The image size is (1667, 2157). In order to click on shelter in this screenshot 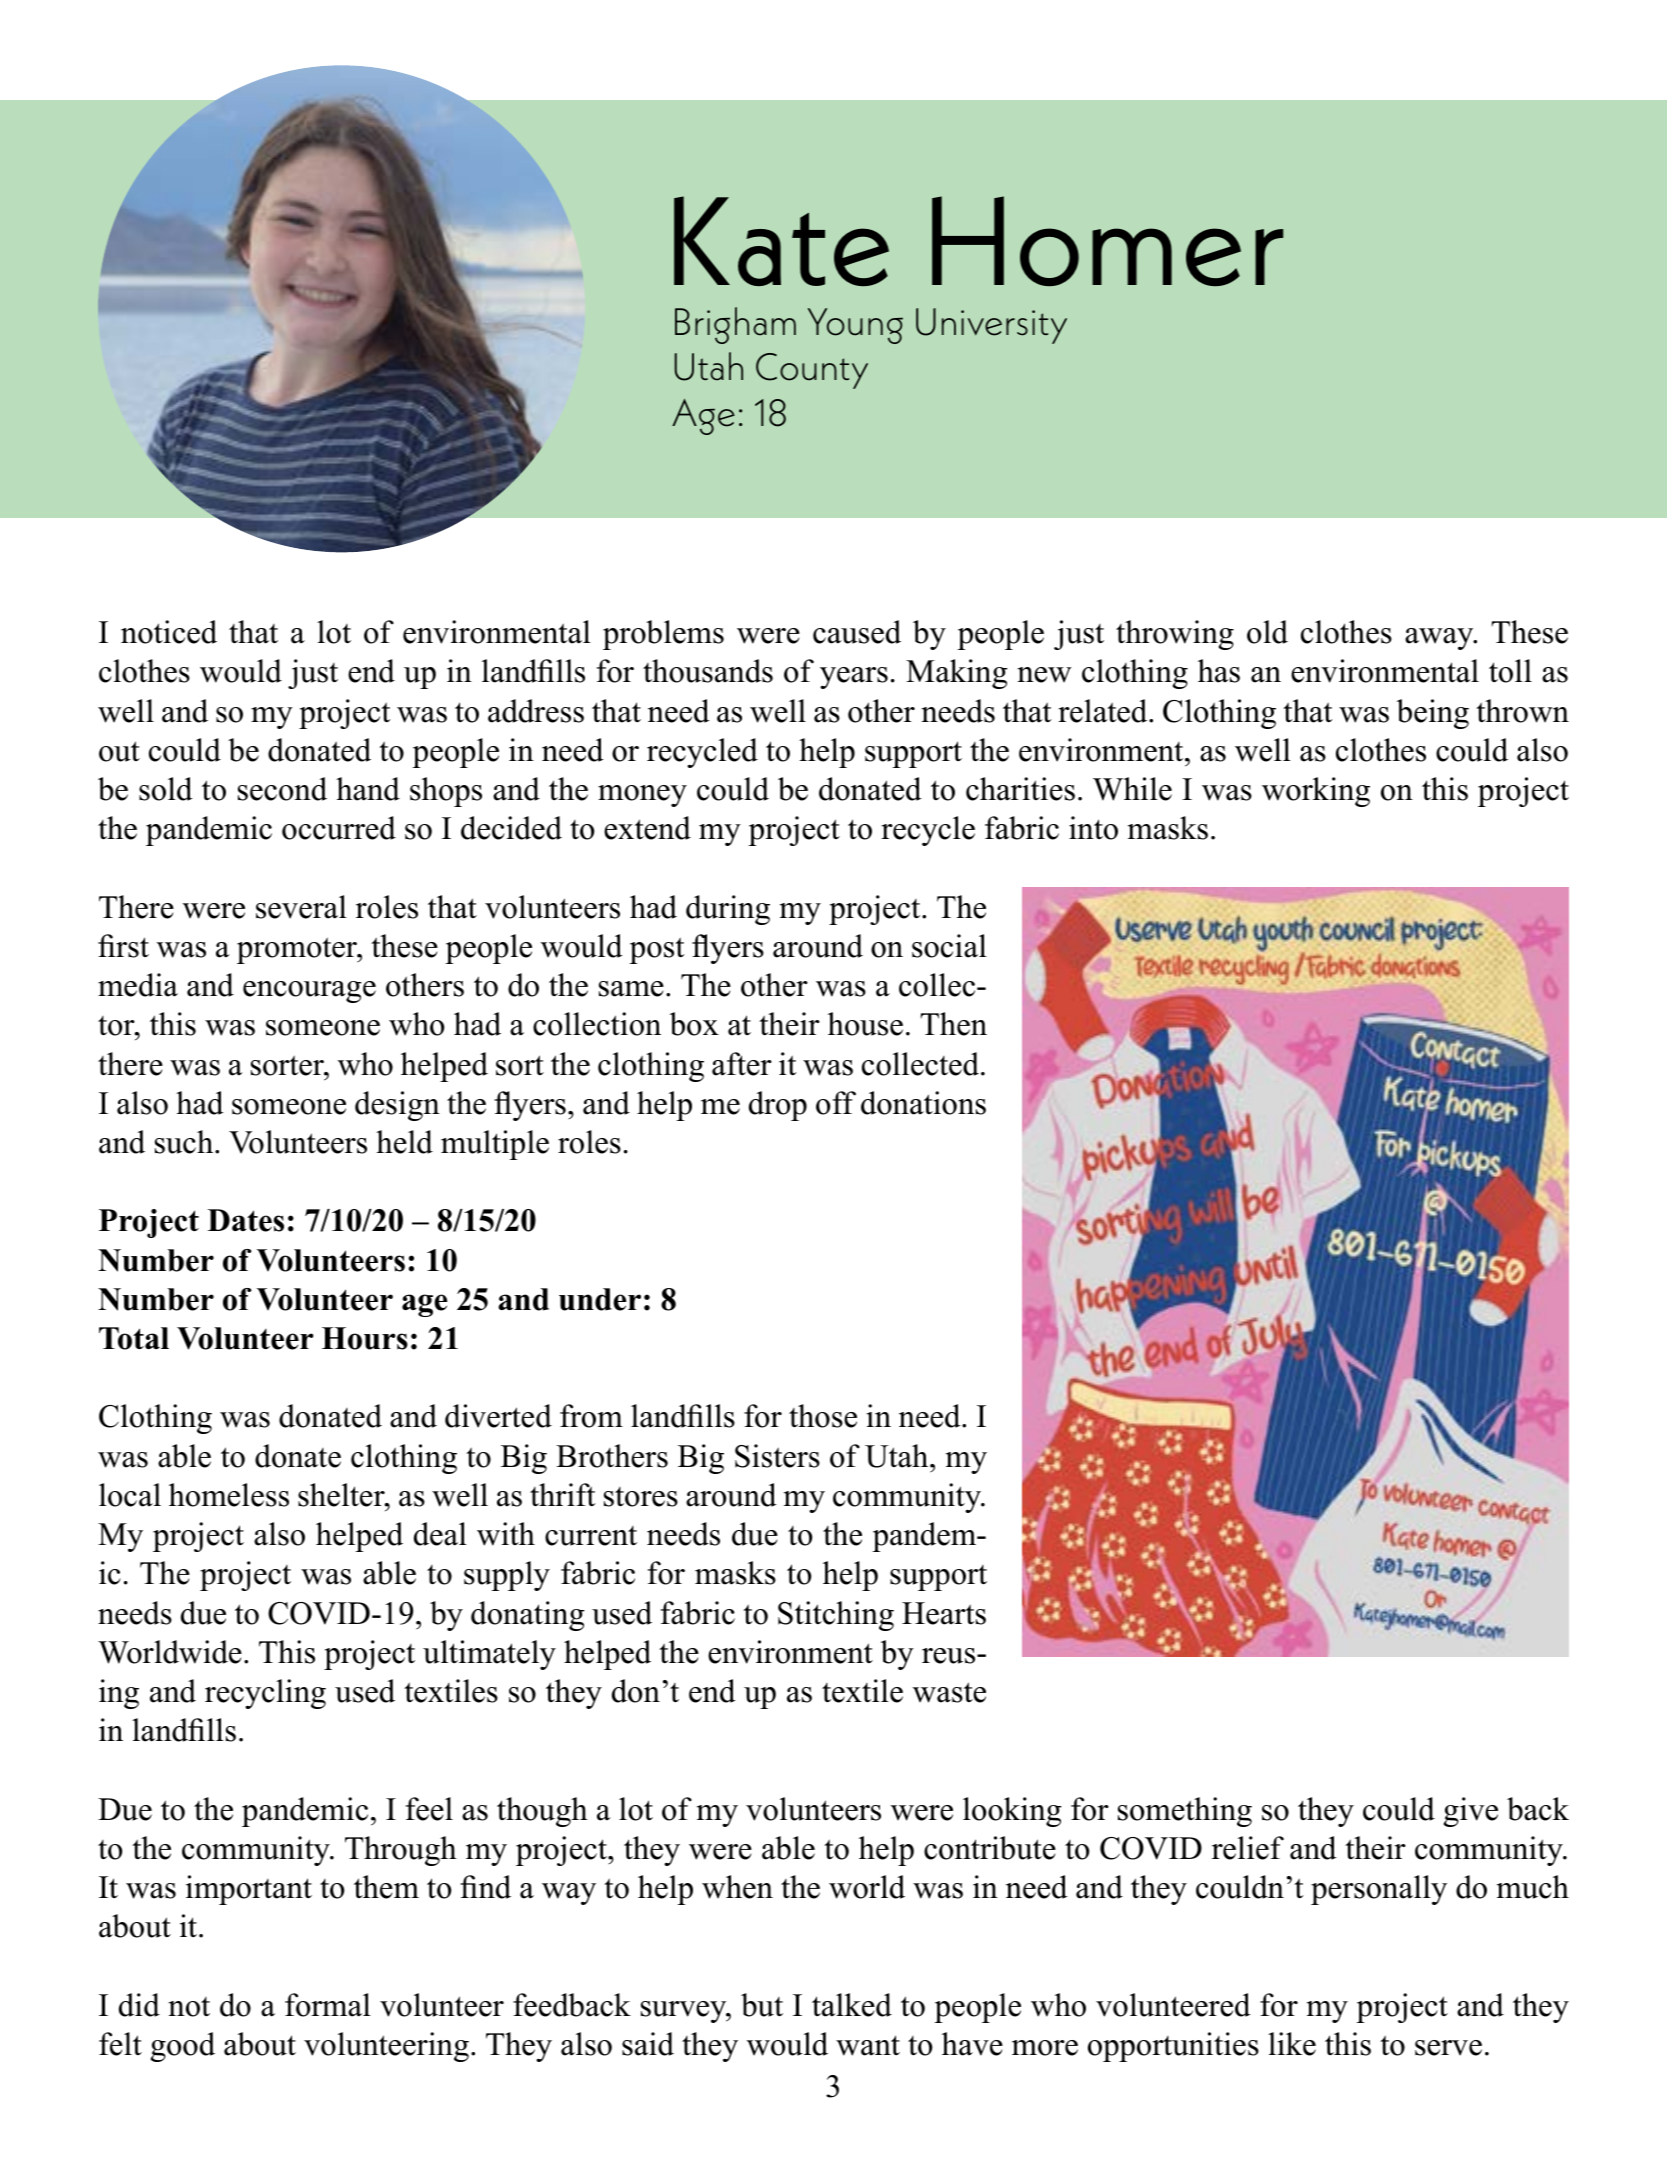, I will do `click(342, 1495)`.
